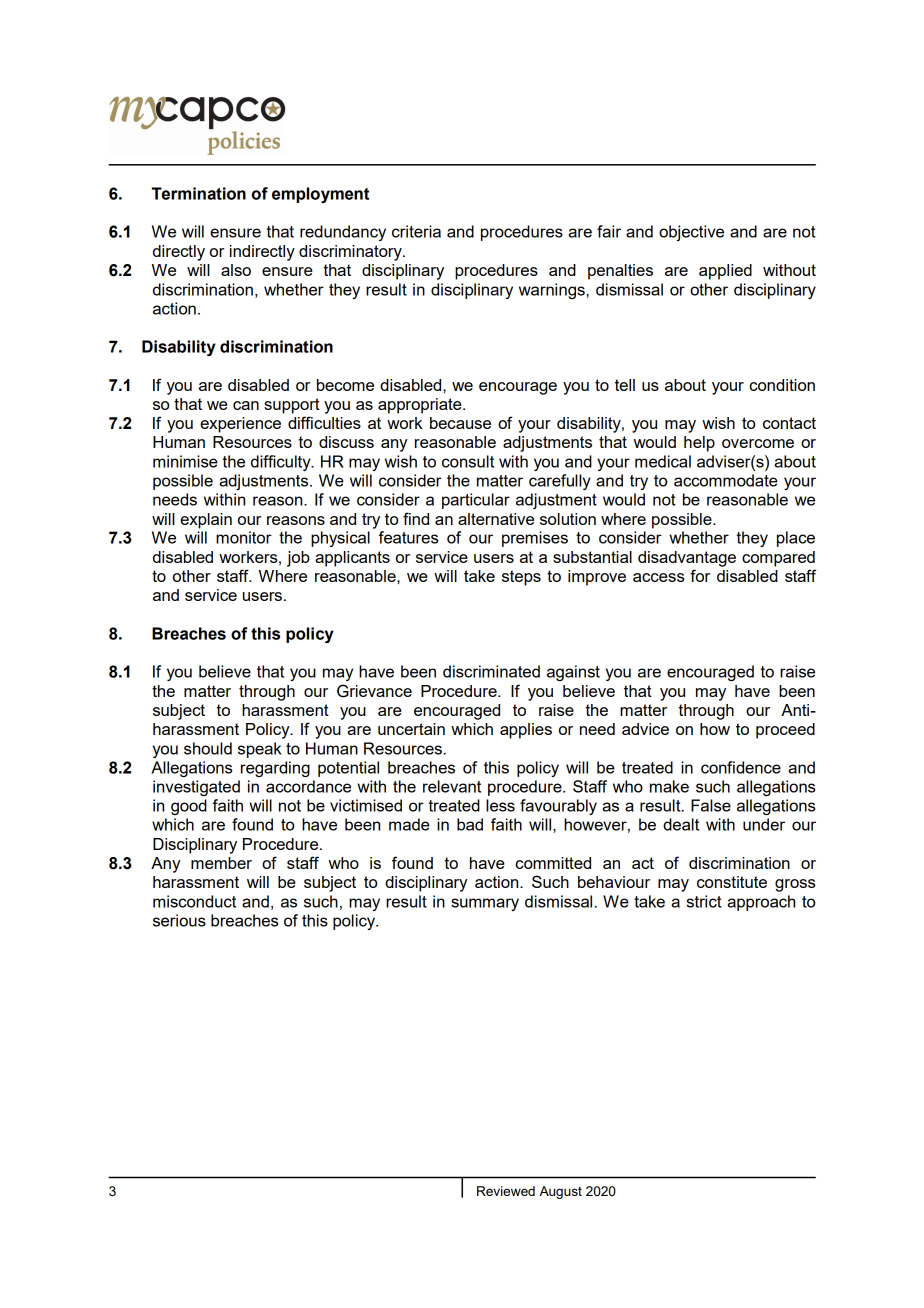 Image resolution: width=924 pixels, height=1308 pixels. What do you see at coordinates (521, 578) in the screenshot?
I see `steps` at bounding box center [521, 578].
